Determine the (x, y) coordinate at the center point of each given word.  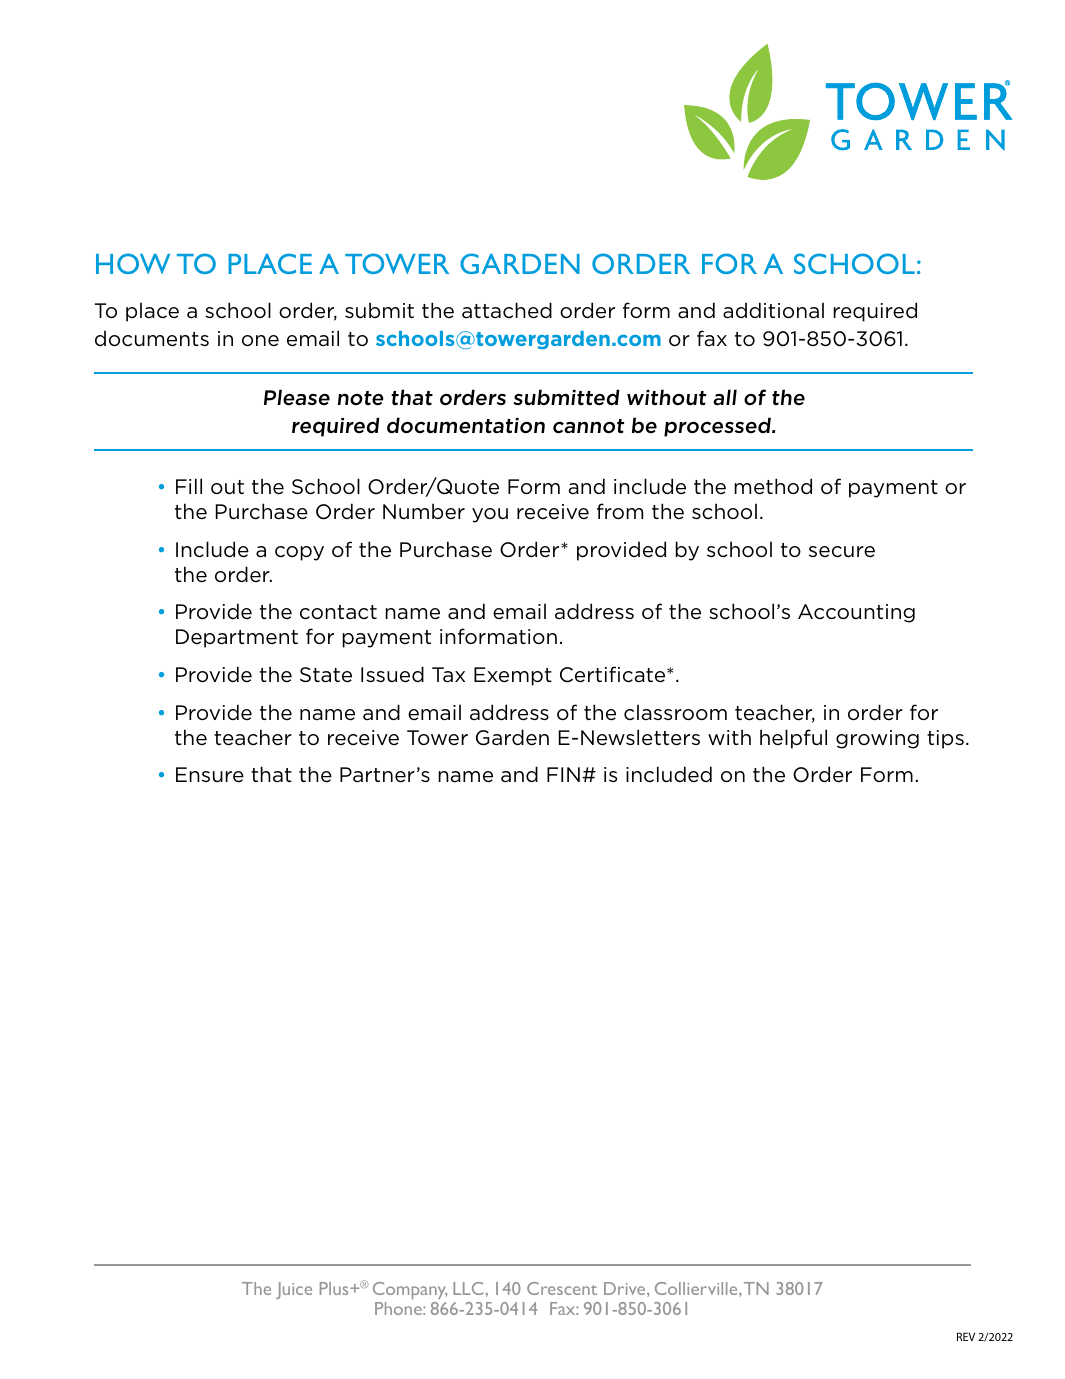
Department (237, 638)
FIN (563, 774)
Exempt (513, 676)
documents (152, 338)
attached (507, 310)
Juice (294, 1290)
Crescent (562, 1288)
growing (877, 739)
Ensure (210, 775)
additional (773, 310)
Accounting (856, 613)
